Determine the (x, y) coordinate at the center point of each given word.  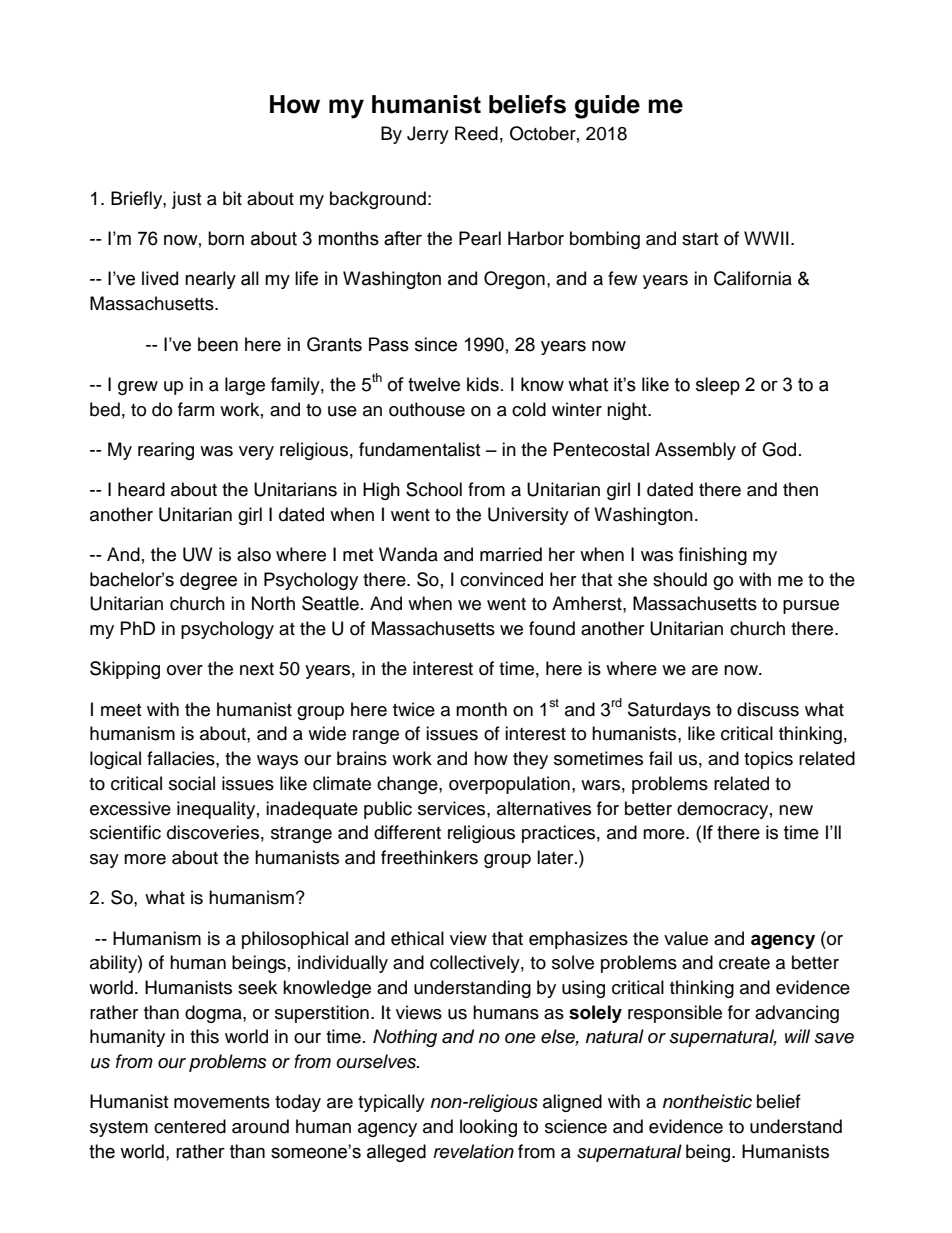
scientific (125, 832)
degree (208, 581)
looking (488, 1128)
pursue (811, 607)
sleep (718, 386)
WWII (766, 238)
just (186, 200)
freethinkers (429, 857)
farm (196, 409)
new (796, 810)
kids (483, 384)
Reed (476, 133)
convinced (501, 579)
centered (190, 1126)
